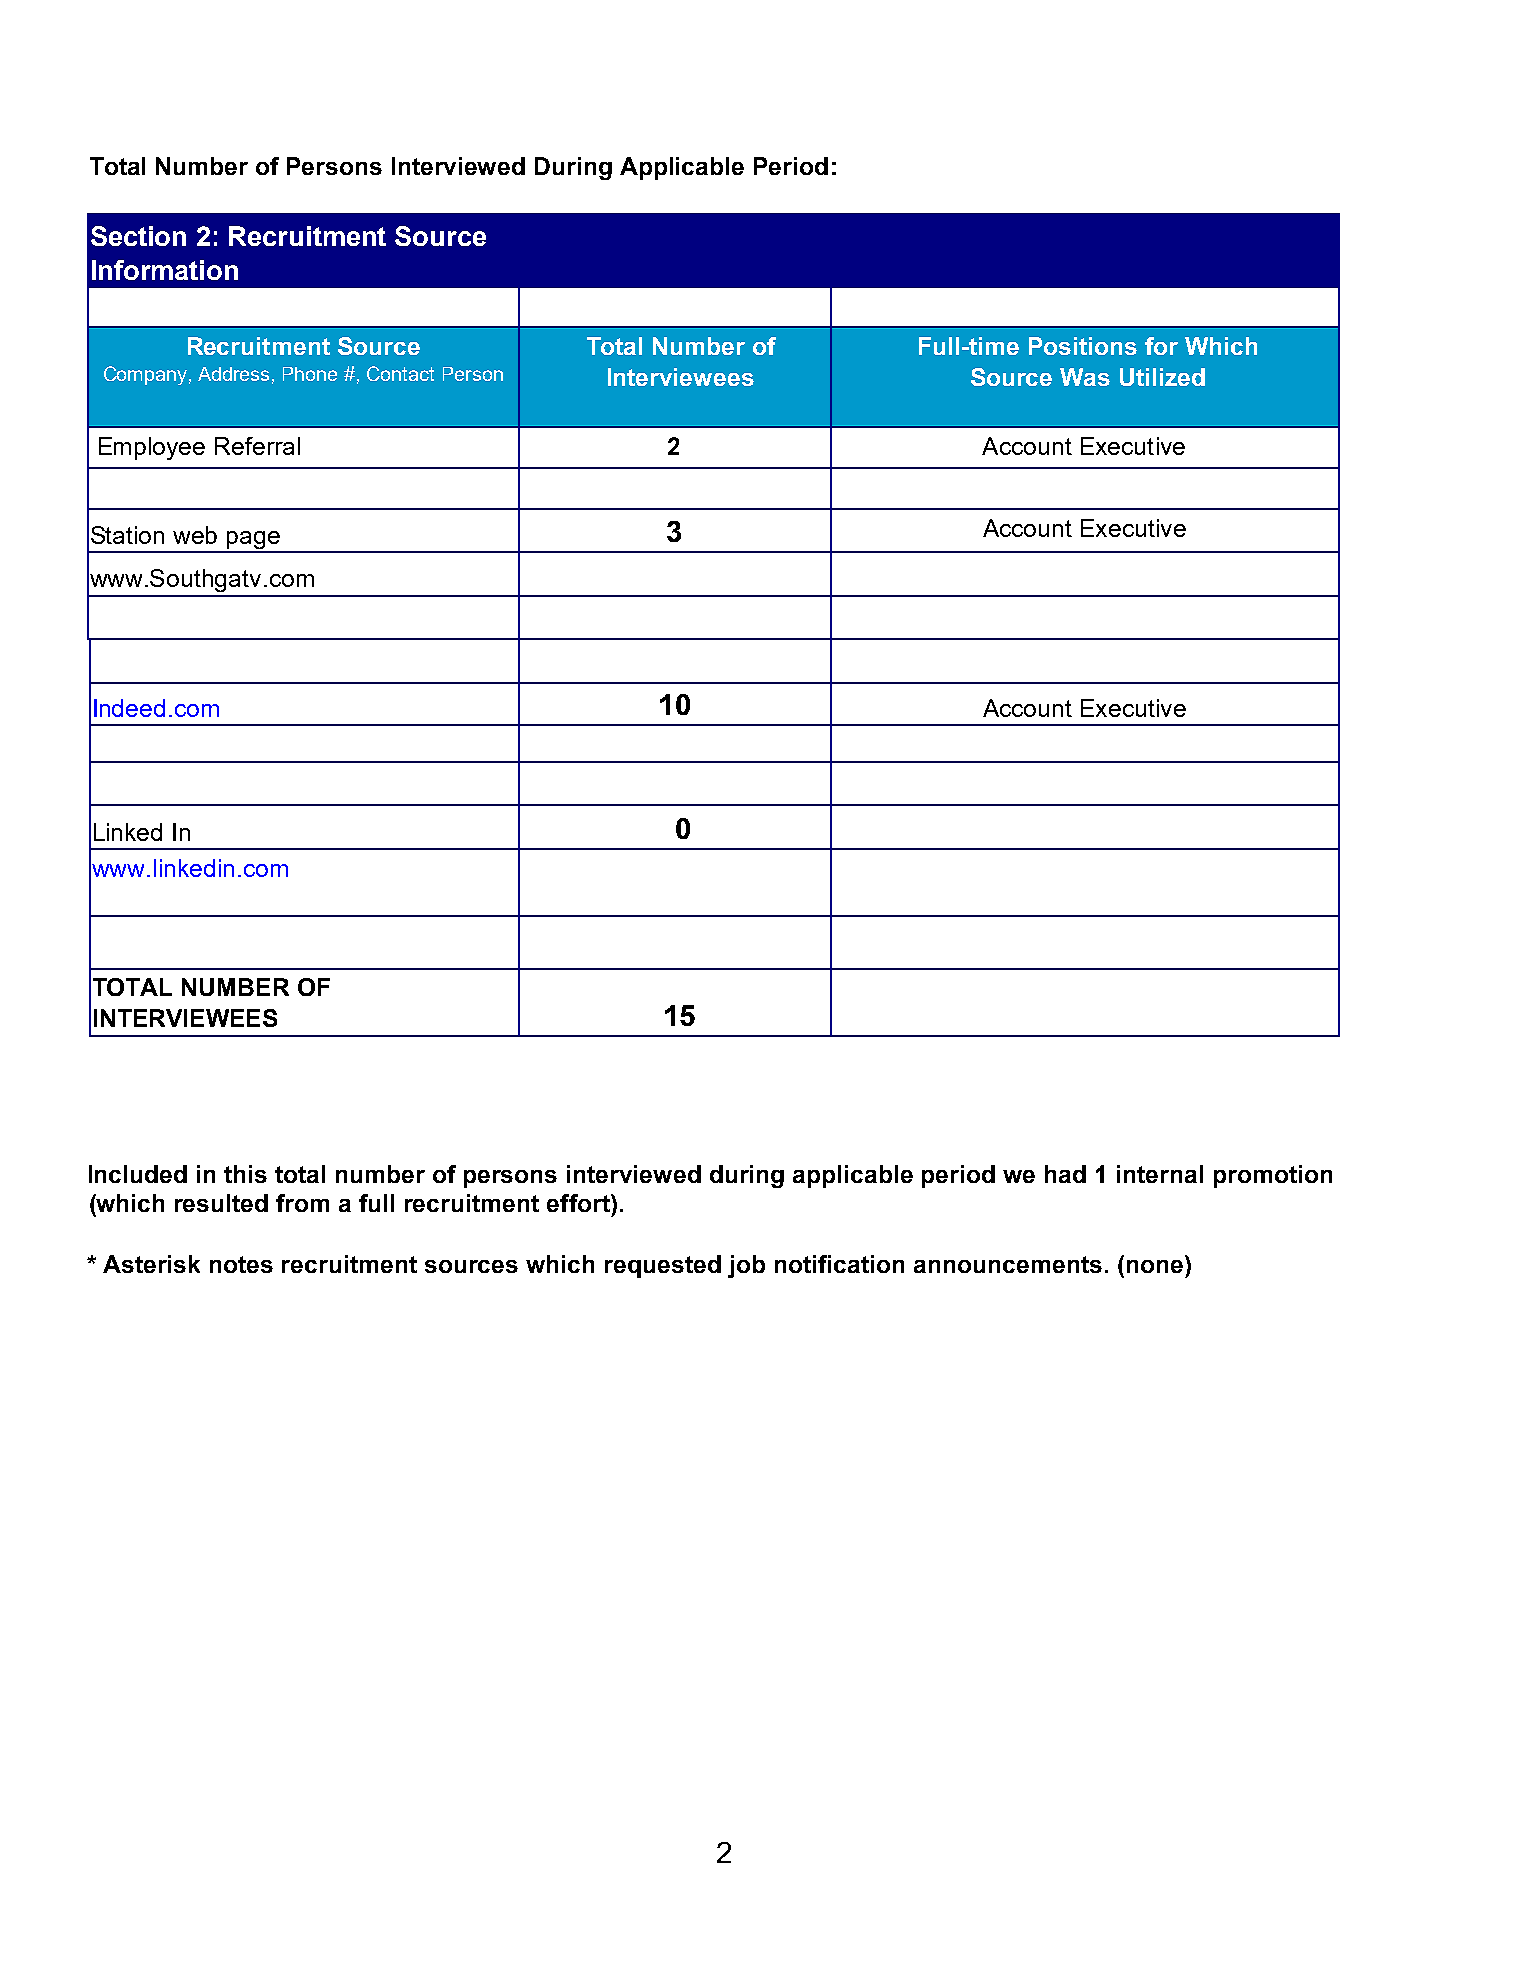  Describe the element at coordinates (663, 1266) in the screenshot. I see `requested` at that location.
